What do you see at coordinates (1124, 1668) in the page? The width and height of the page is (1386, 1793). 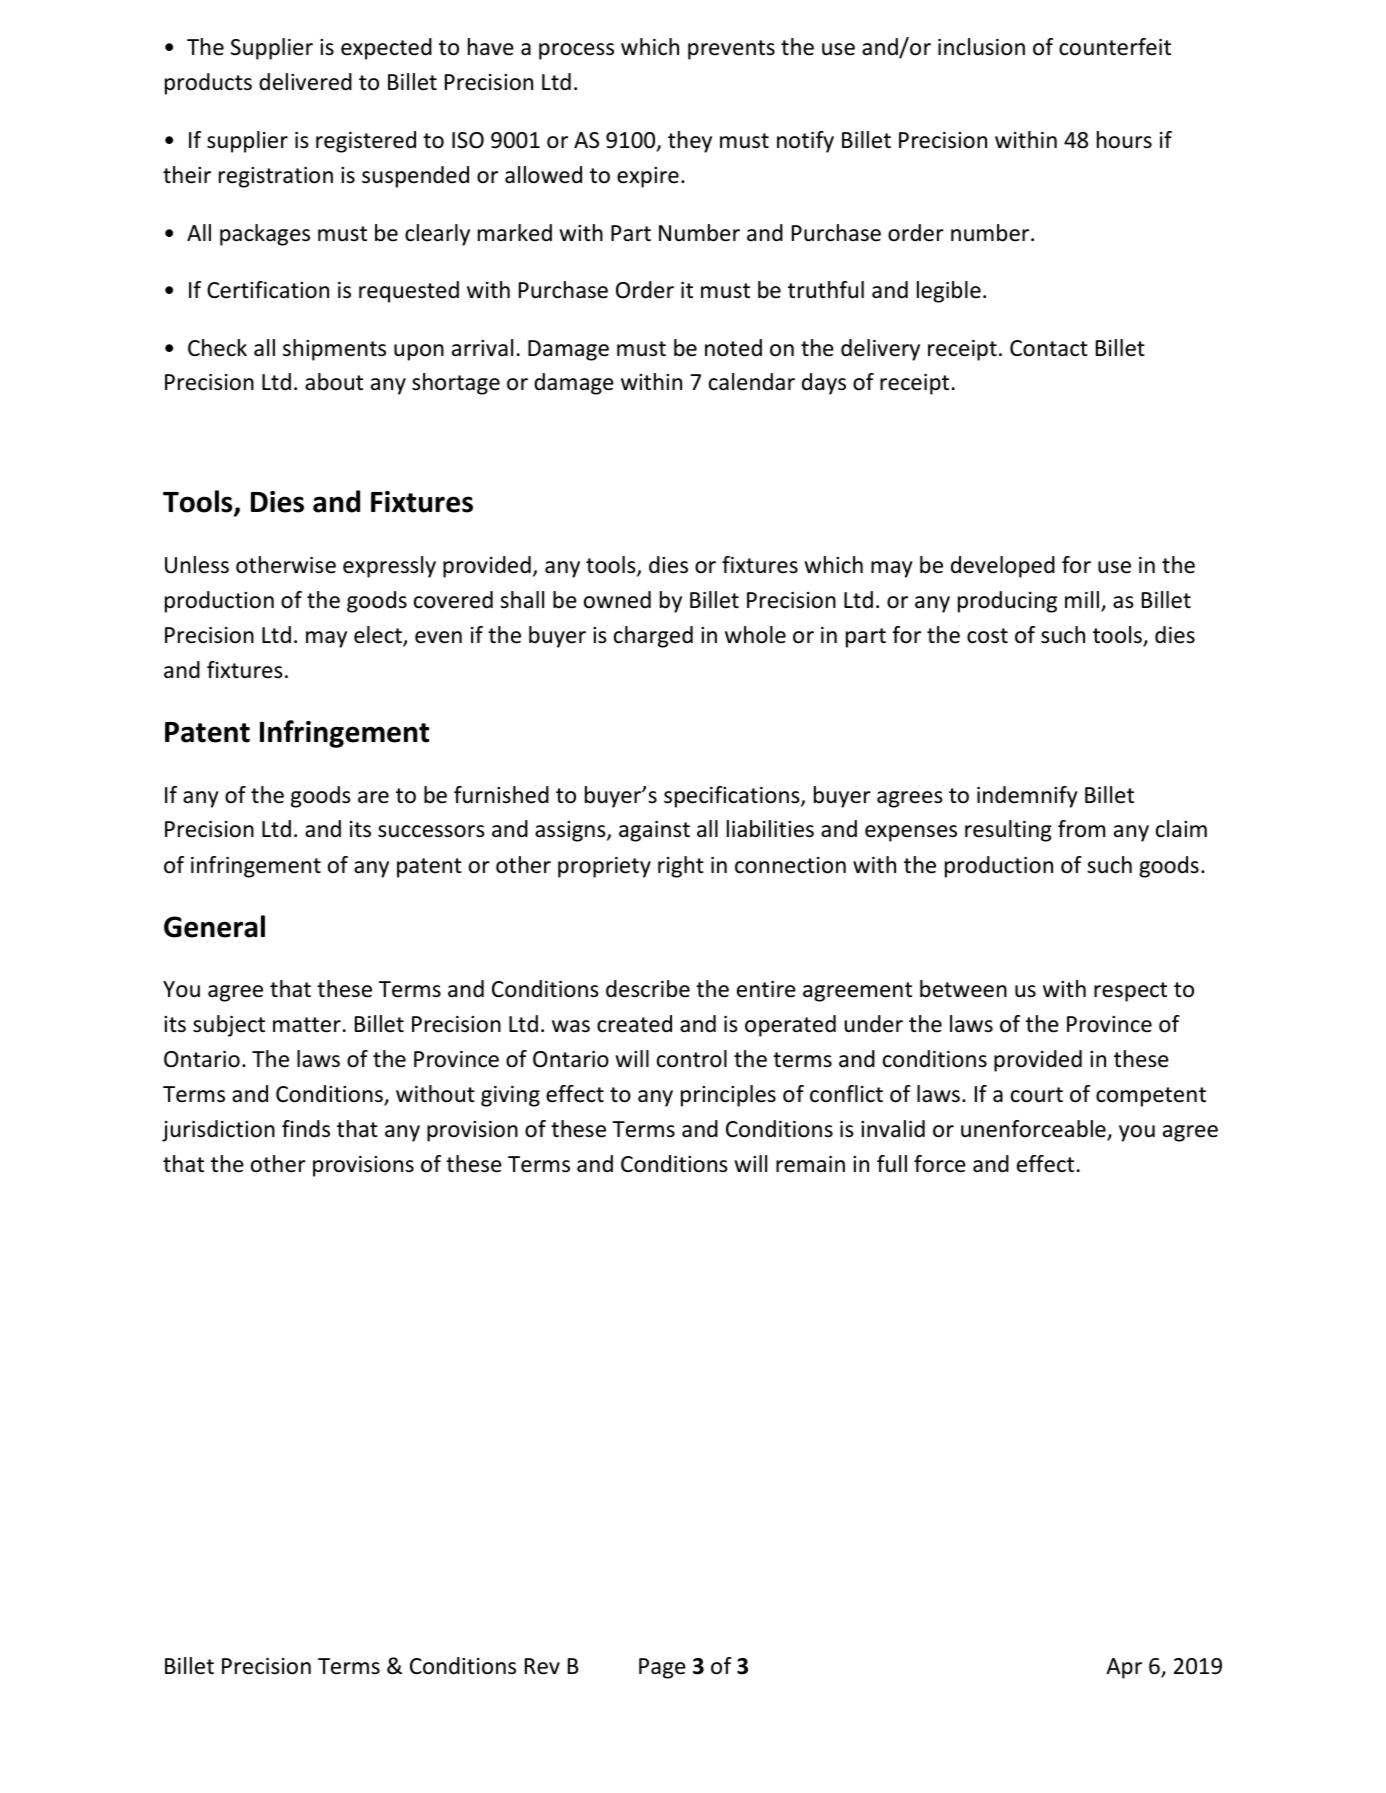 I see `Apr` at bounding box center [1124, 1668].
